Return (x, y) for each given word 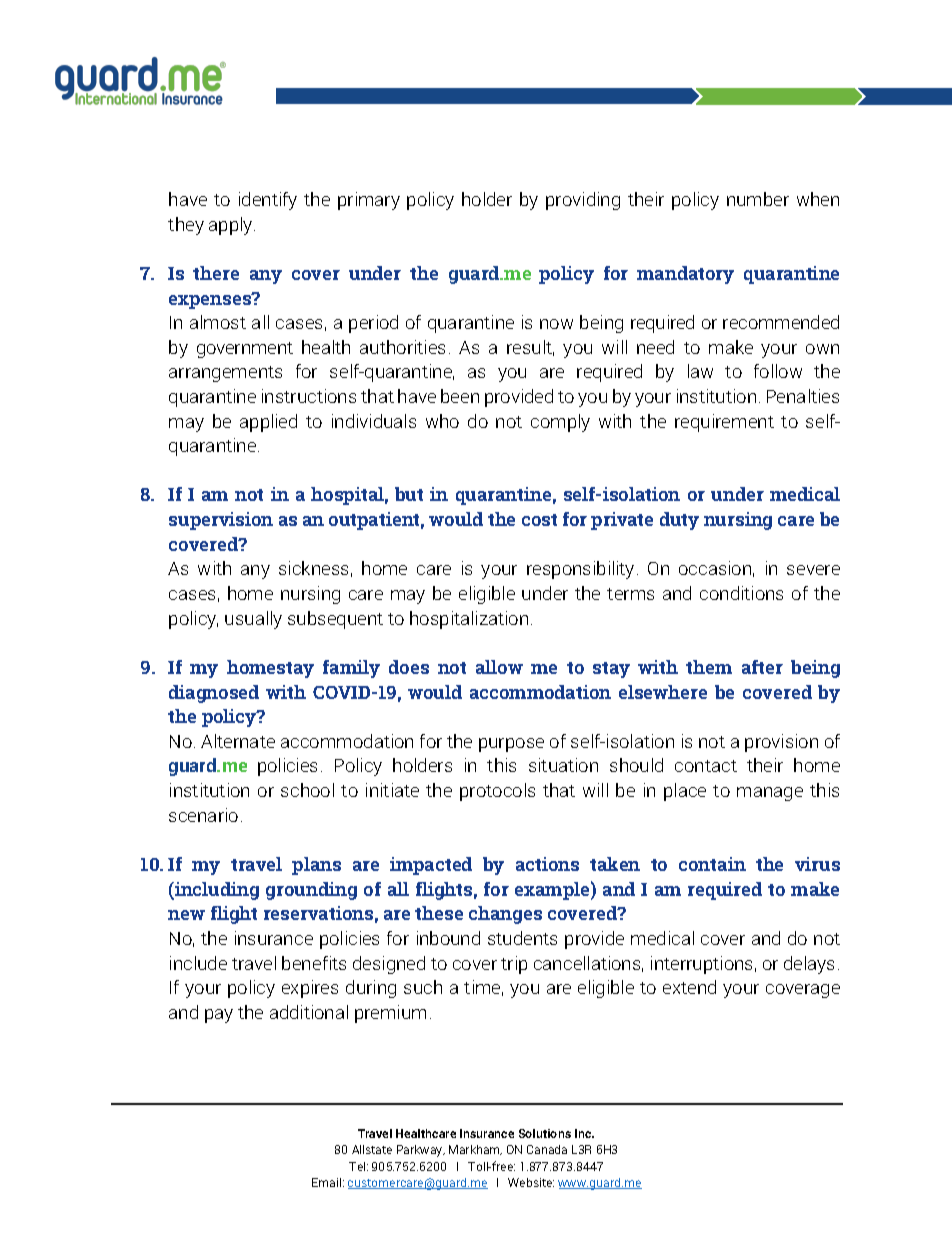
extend (689, 987)
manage (770, 794)
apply (232, 226)
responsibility (580, 570)
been (460, 396)
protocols (497, 792)
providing (583, 201)
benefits (314, 963)
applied (268, 423)
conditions (741, 593)
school (307, 790)
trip (514, 965)
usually (253, 620)
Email (328, 1182)
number (758, 199)
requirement (724, 423)
